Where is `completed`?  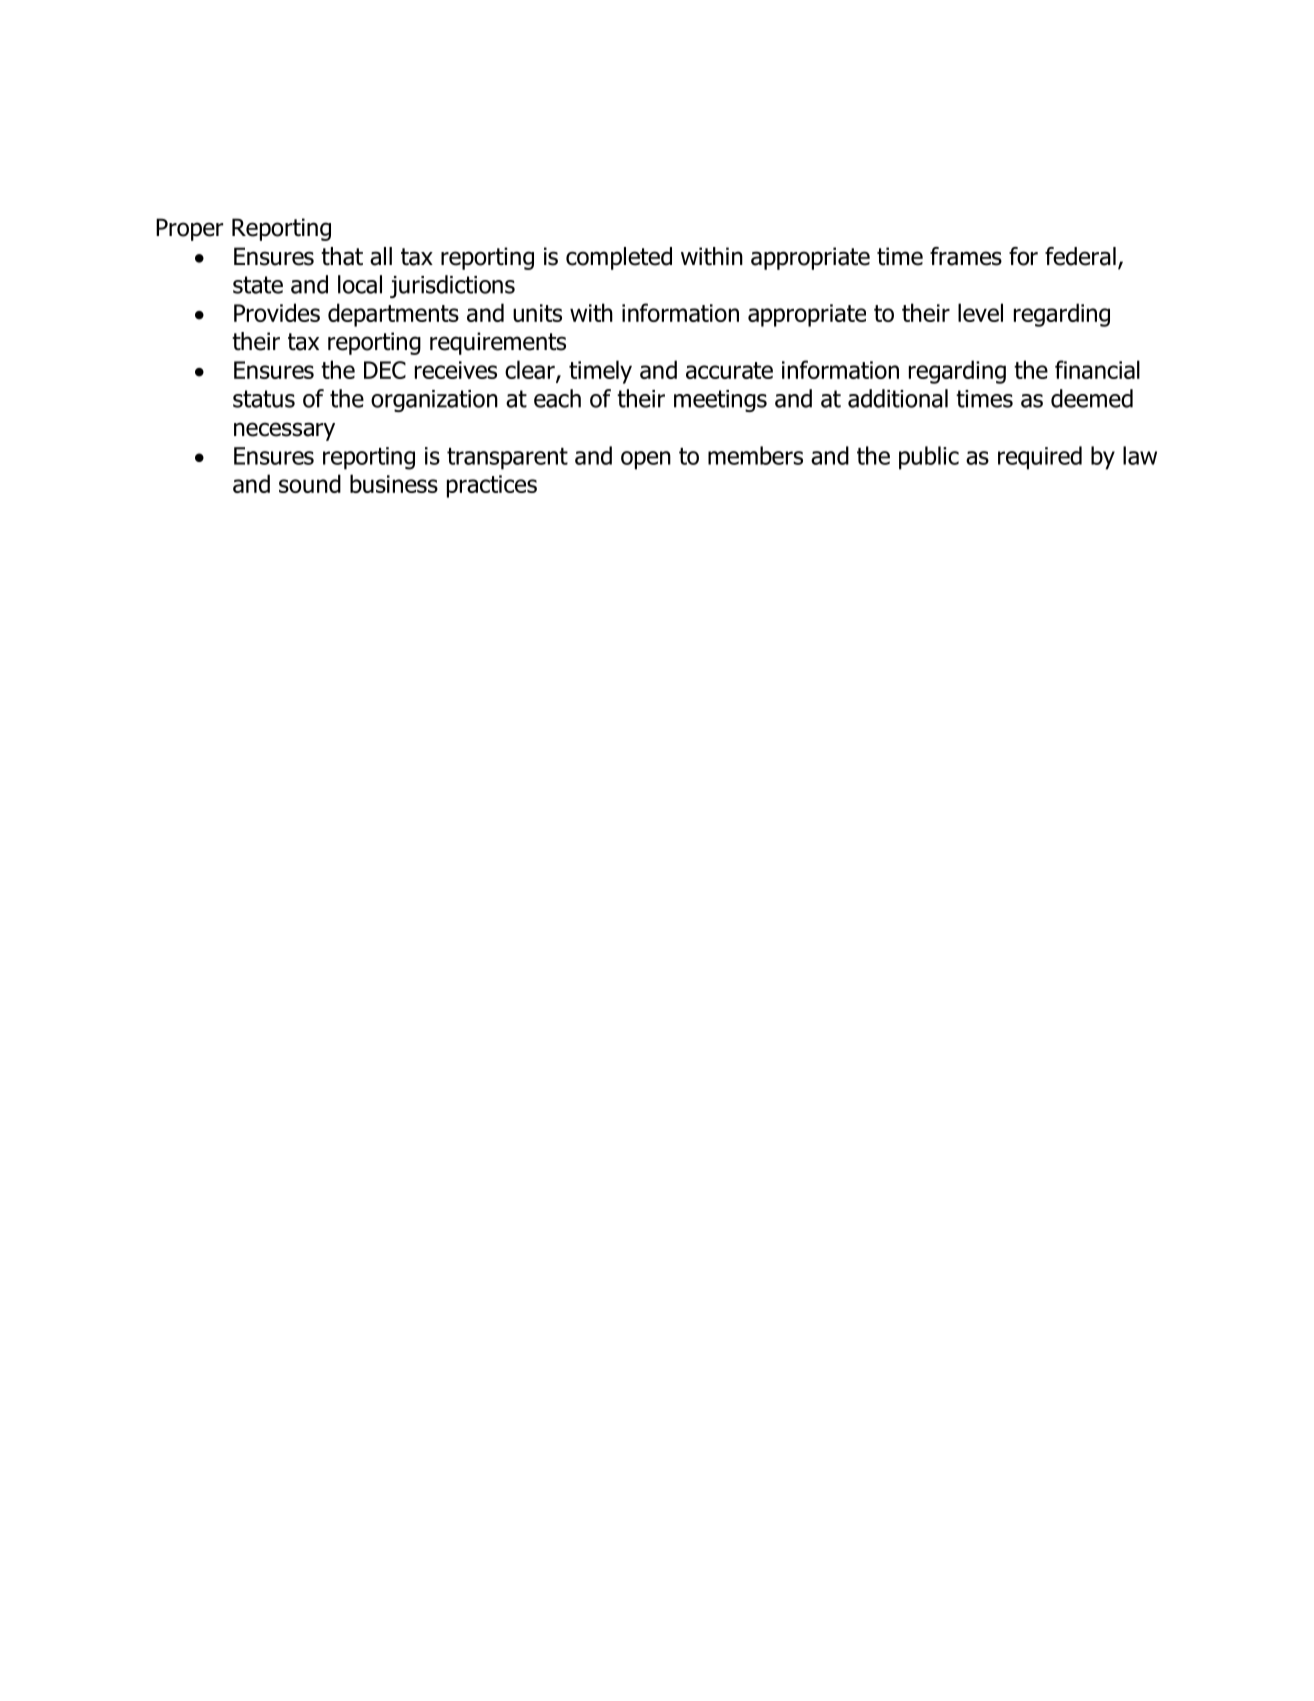
completed is located at coordinates (619, 258).
